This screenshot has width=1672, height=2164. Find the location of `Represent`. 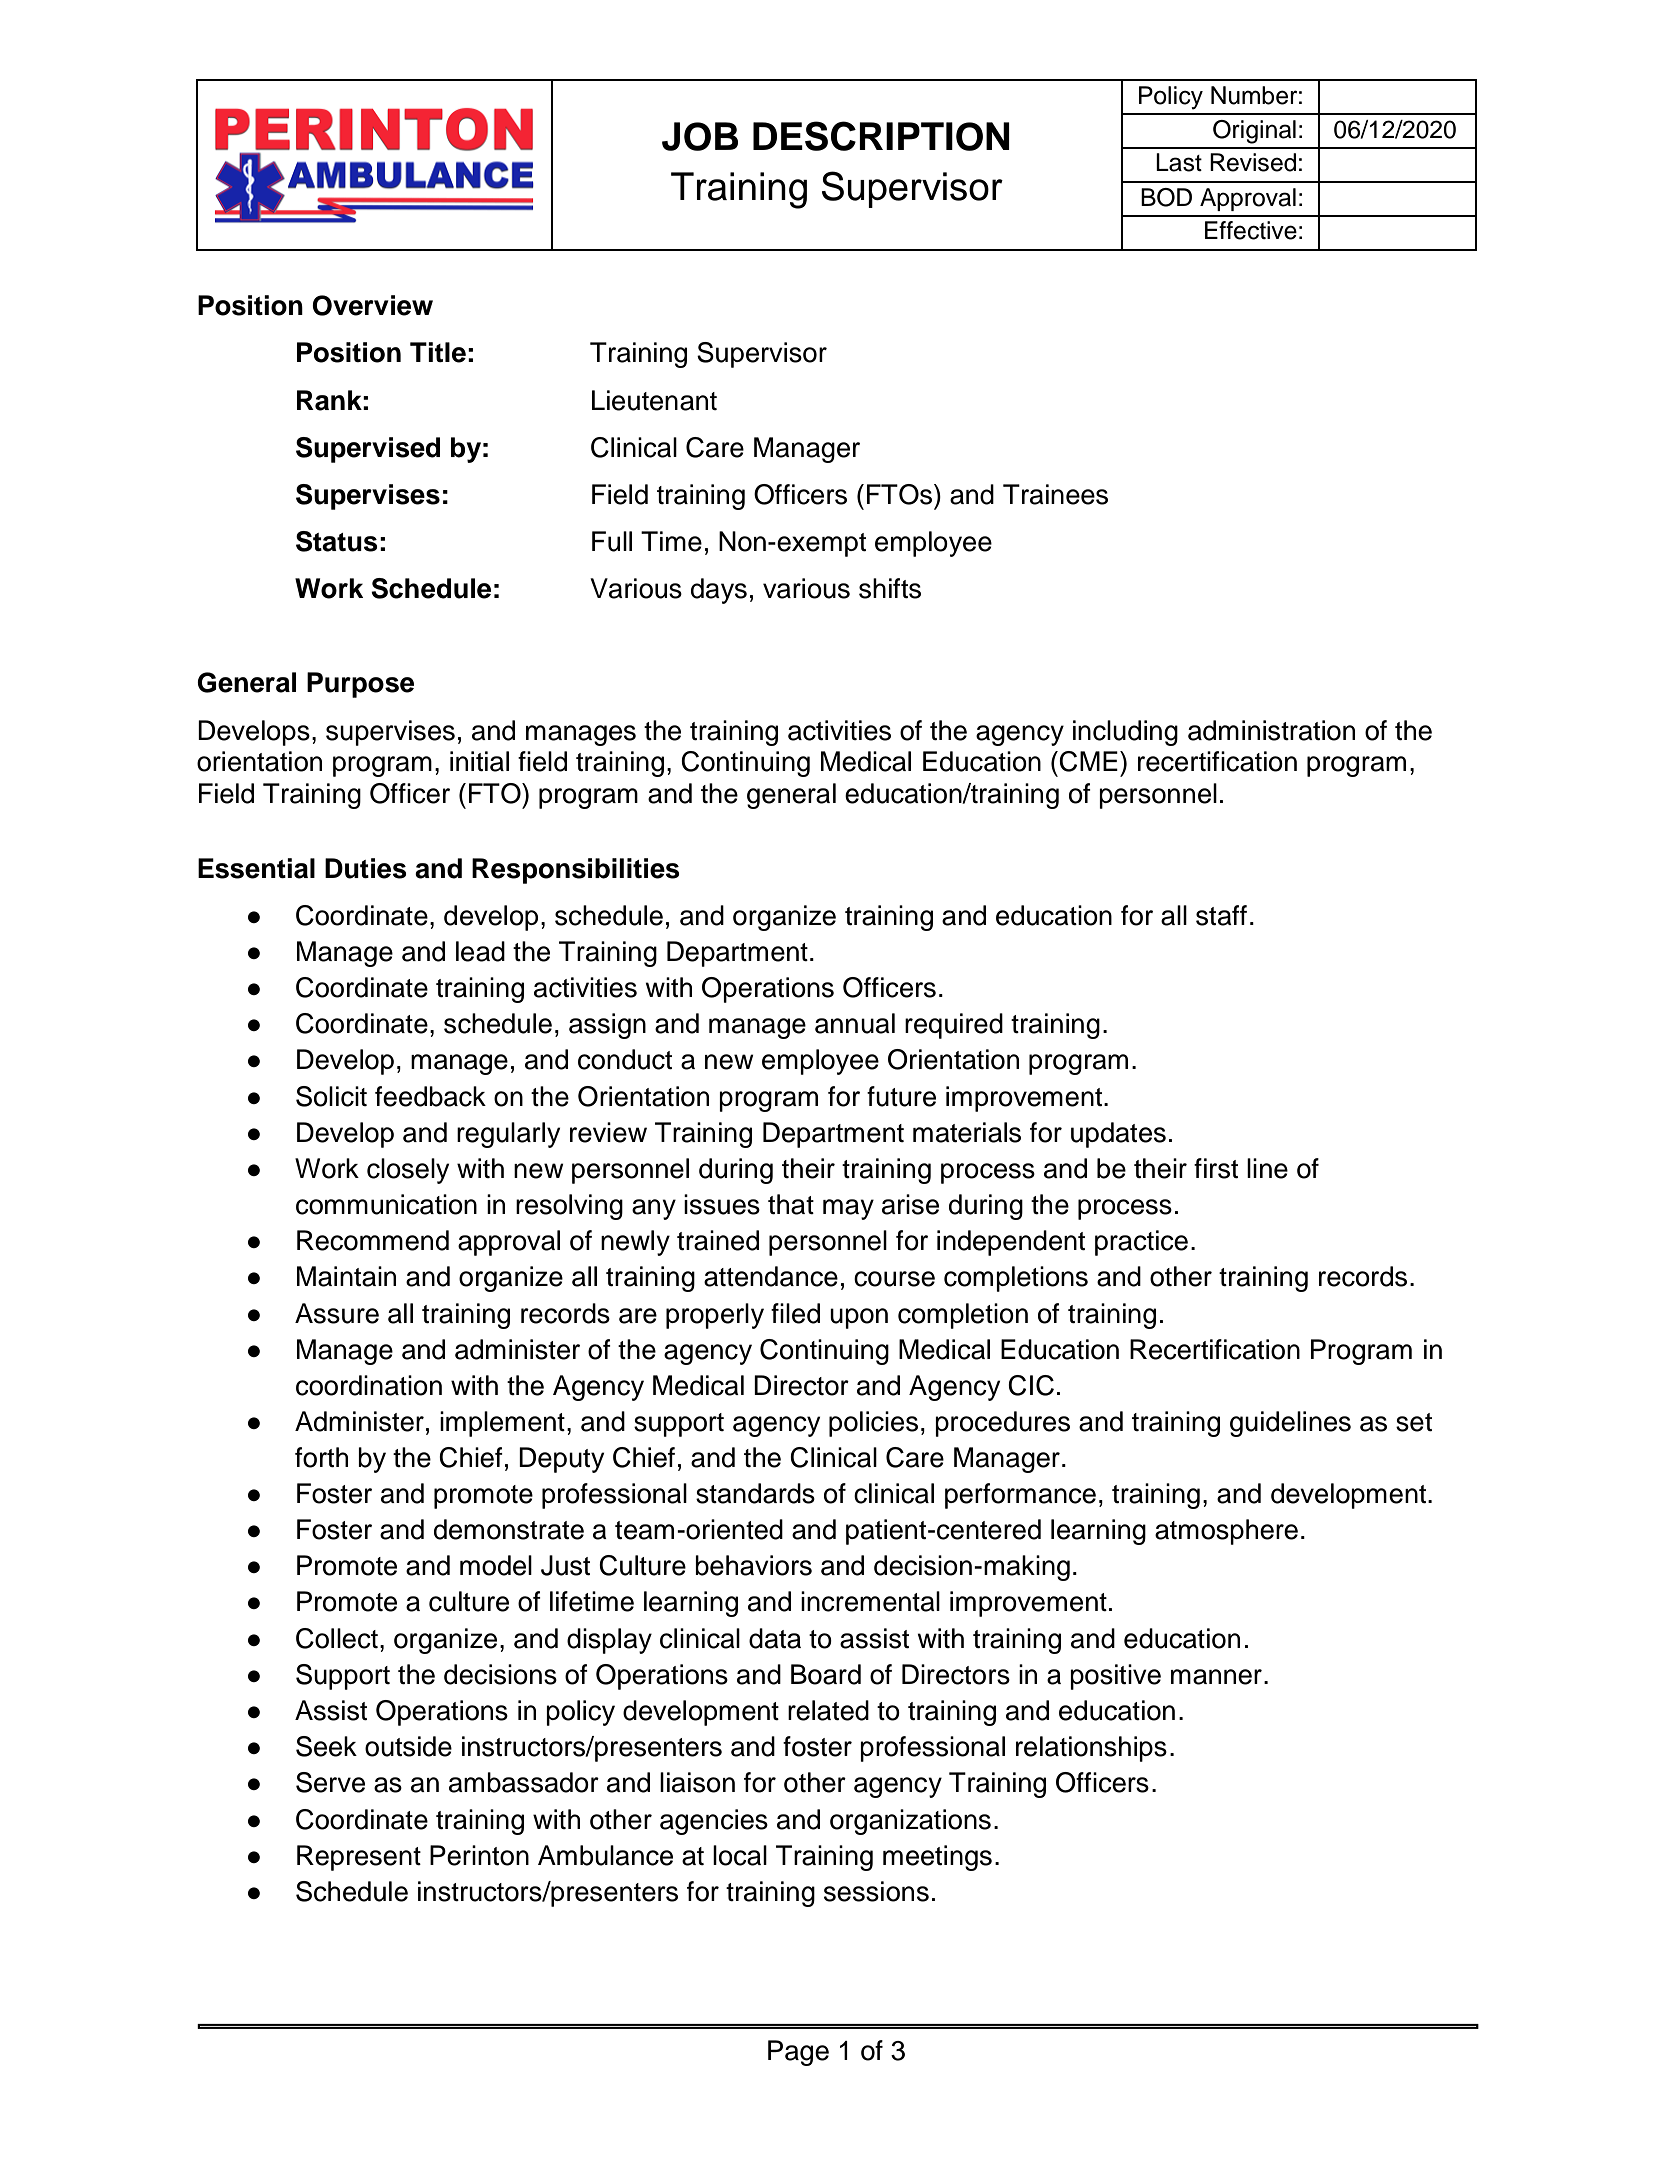

Represent is located at coordinates (359, 1858).
